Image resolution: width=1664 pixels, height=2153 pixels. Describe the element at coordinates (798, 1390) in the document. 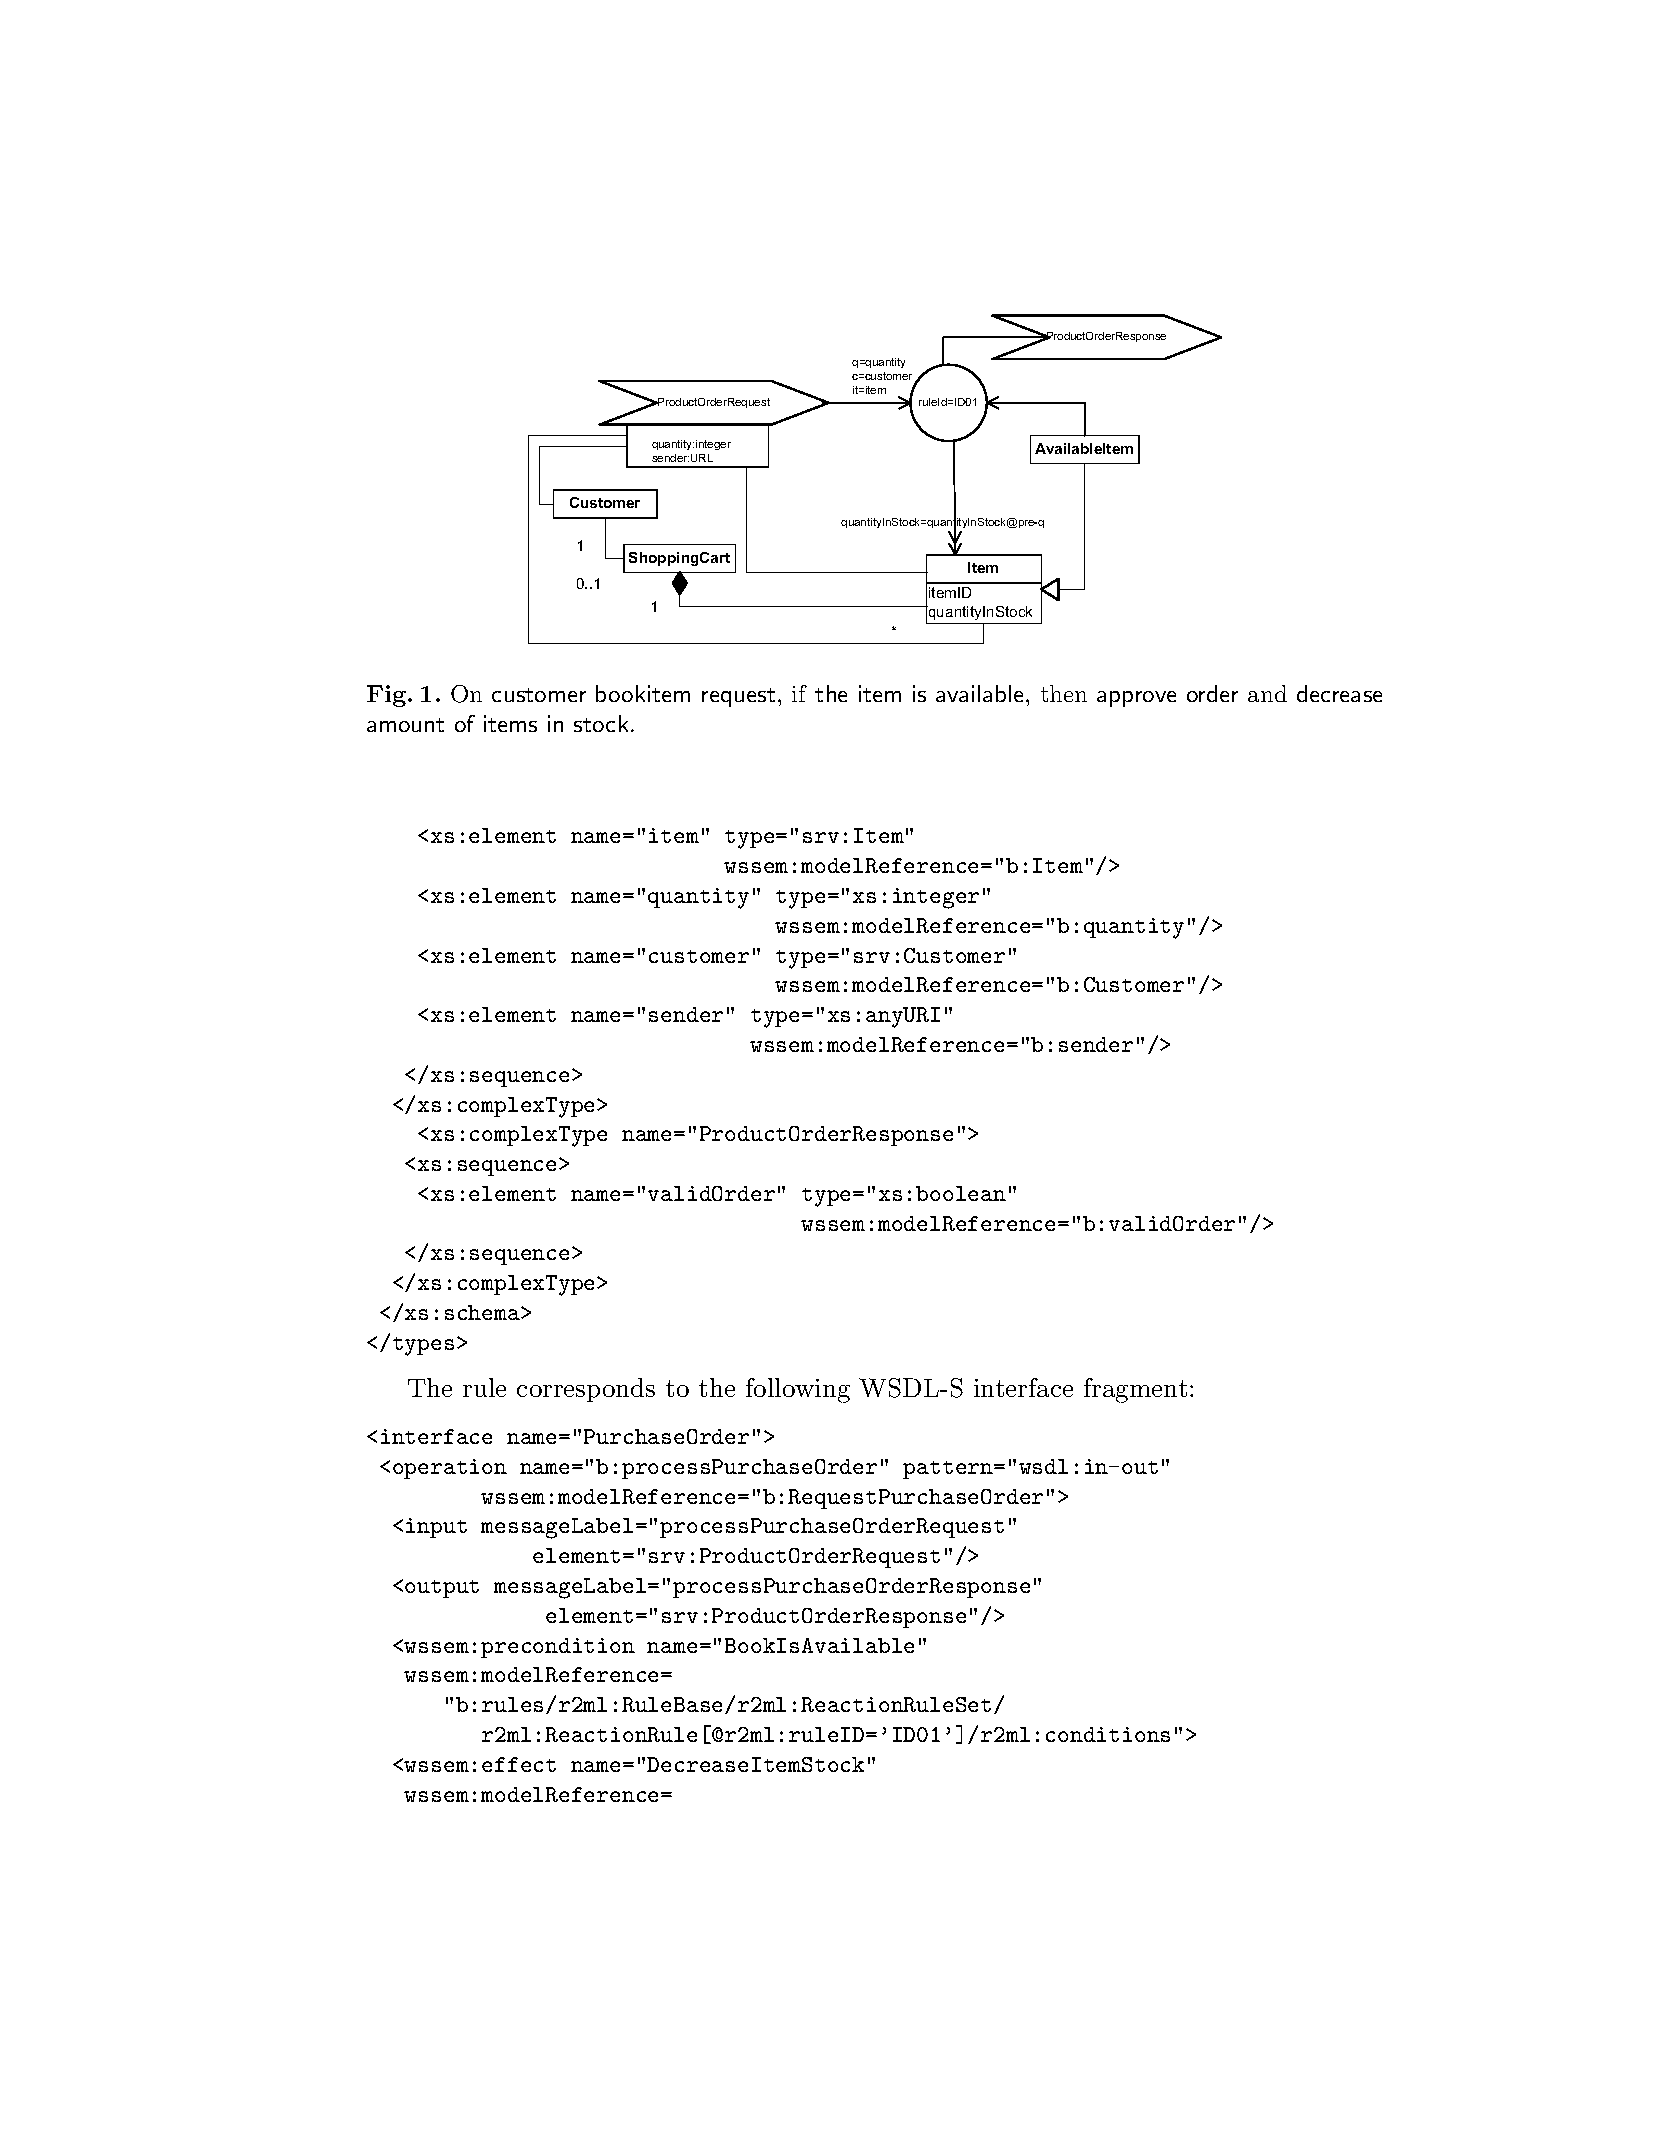

I see `following` at that location.
